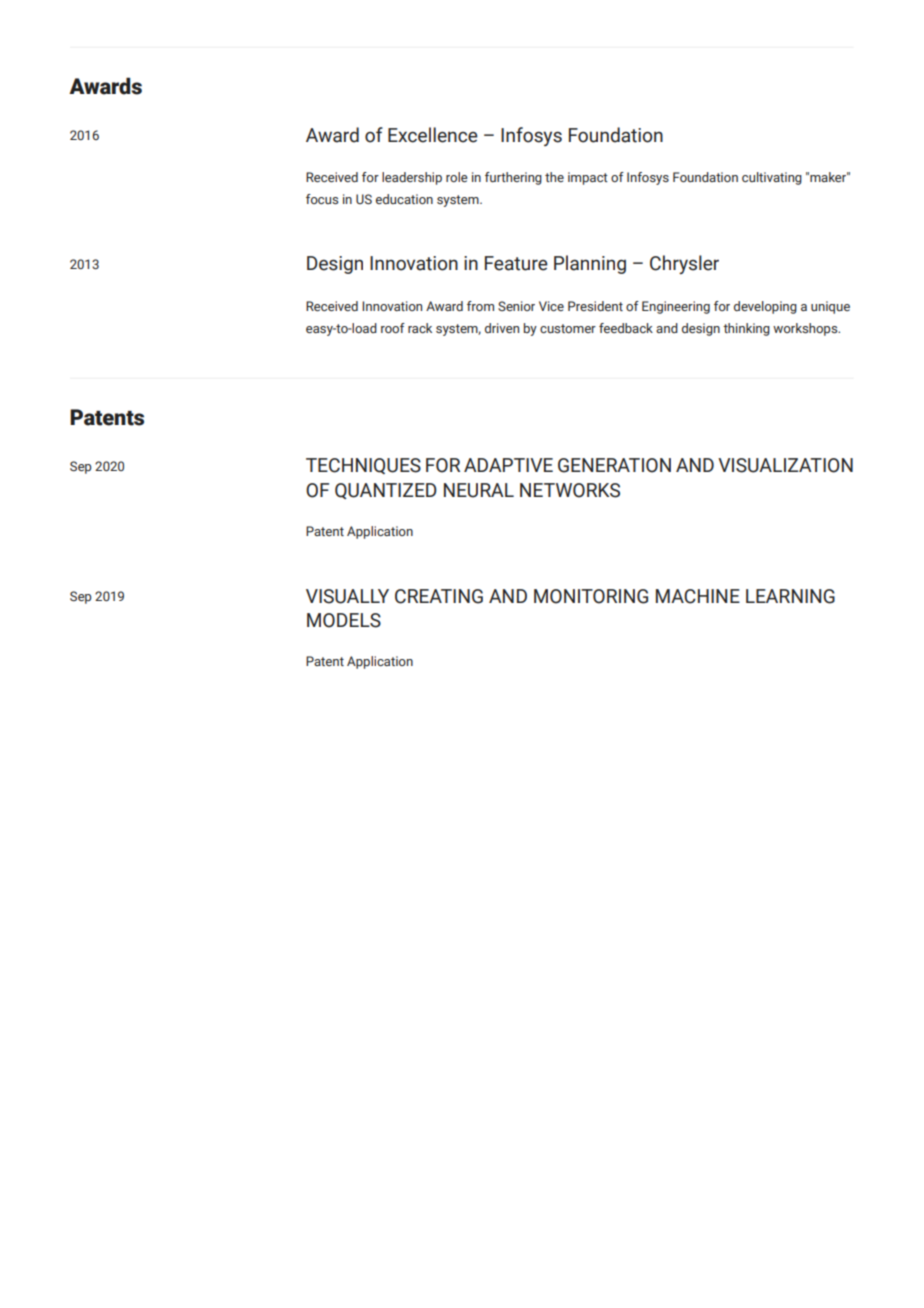  What do you see at coordinates (772, 178) in the screenshot?
I see `cultivating` at bounding box center [772, 178].
